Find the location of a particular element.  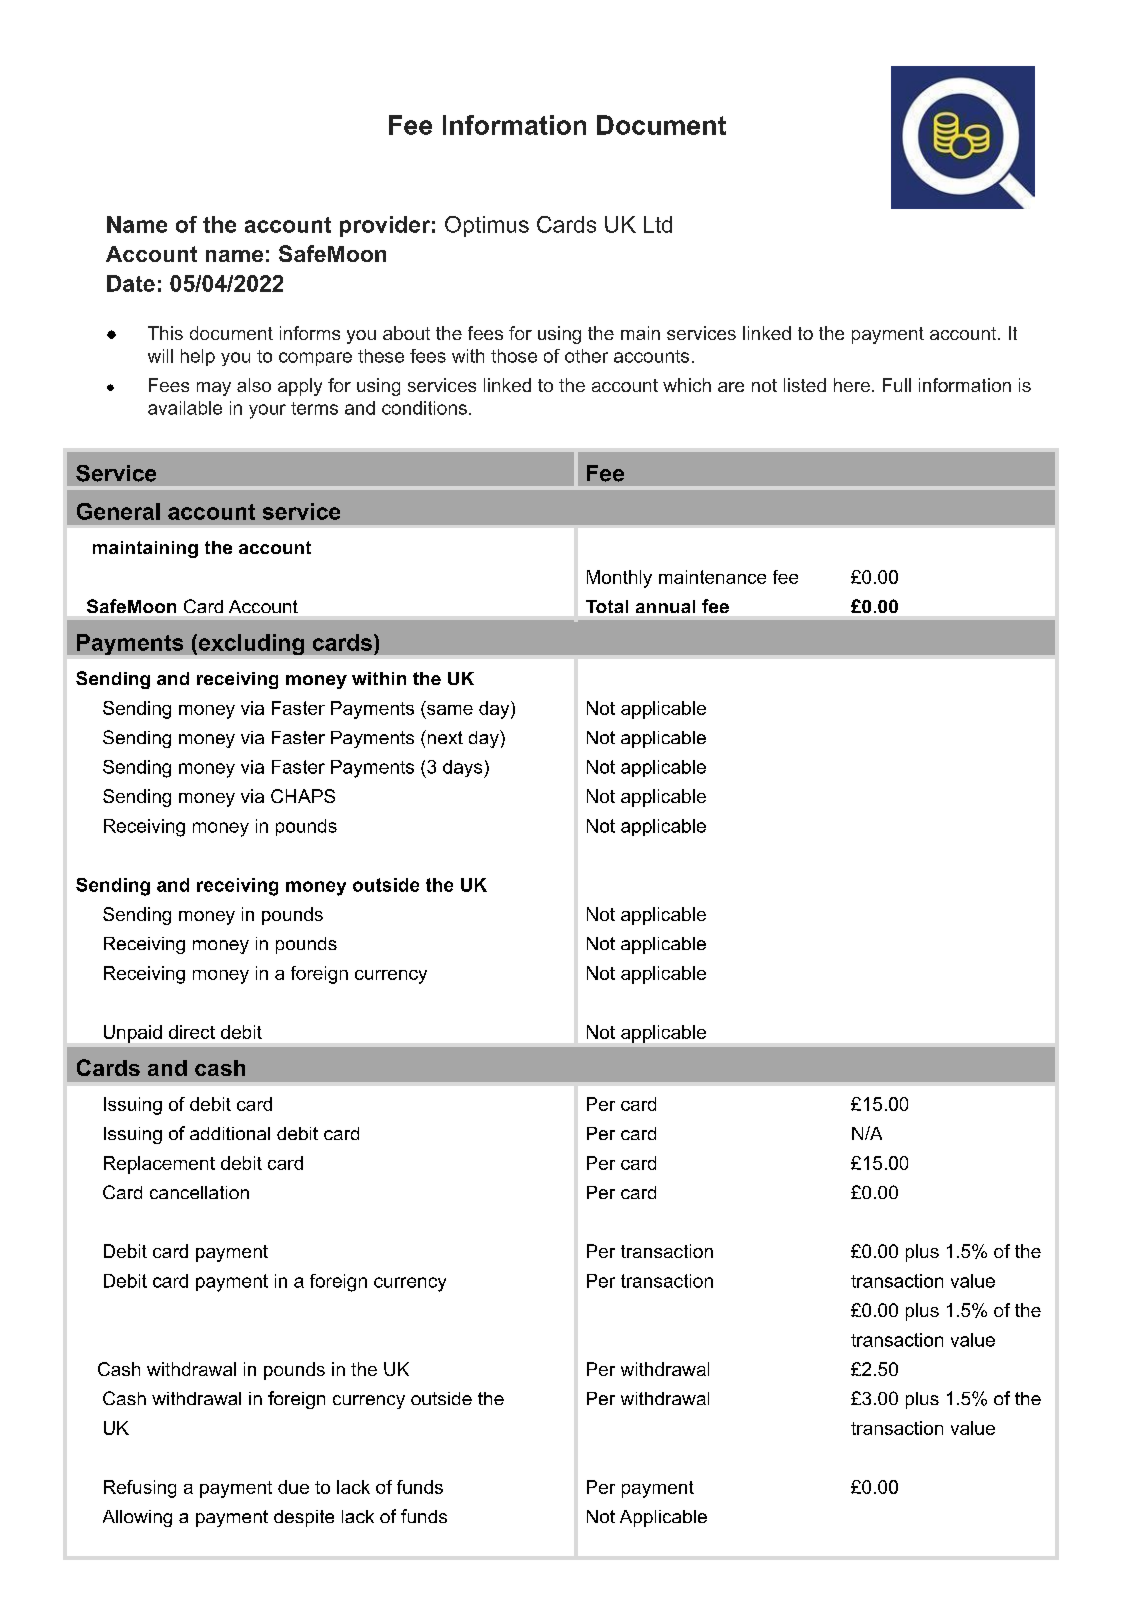

Date is located at coordinates (131, 283).
